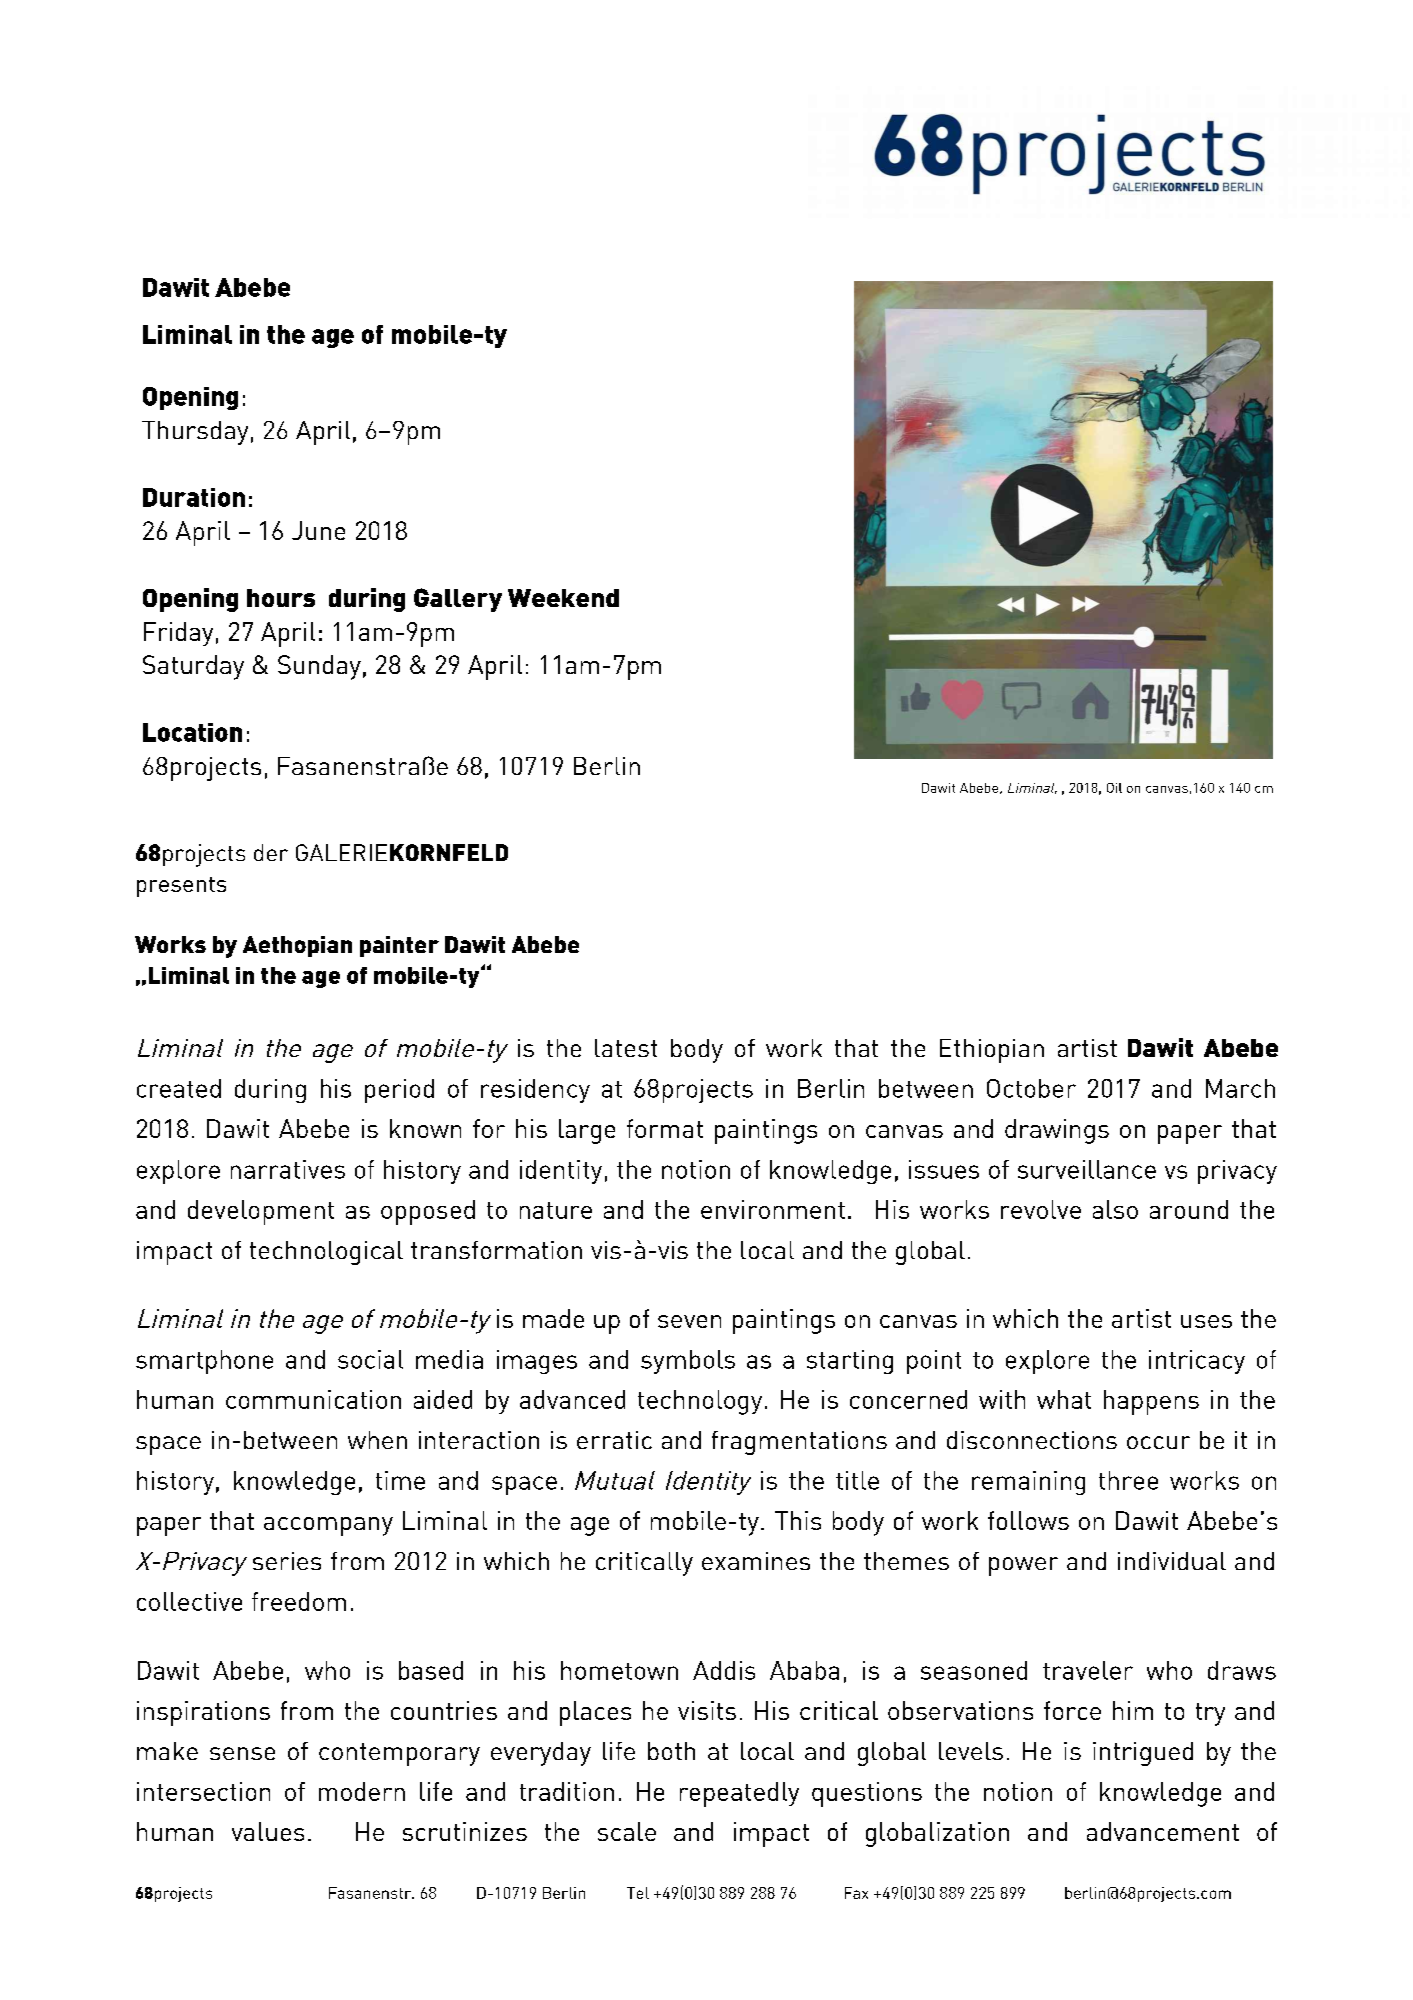  I want to click on Oil, so click(1114, 788).
